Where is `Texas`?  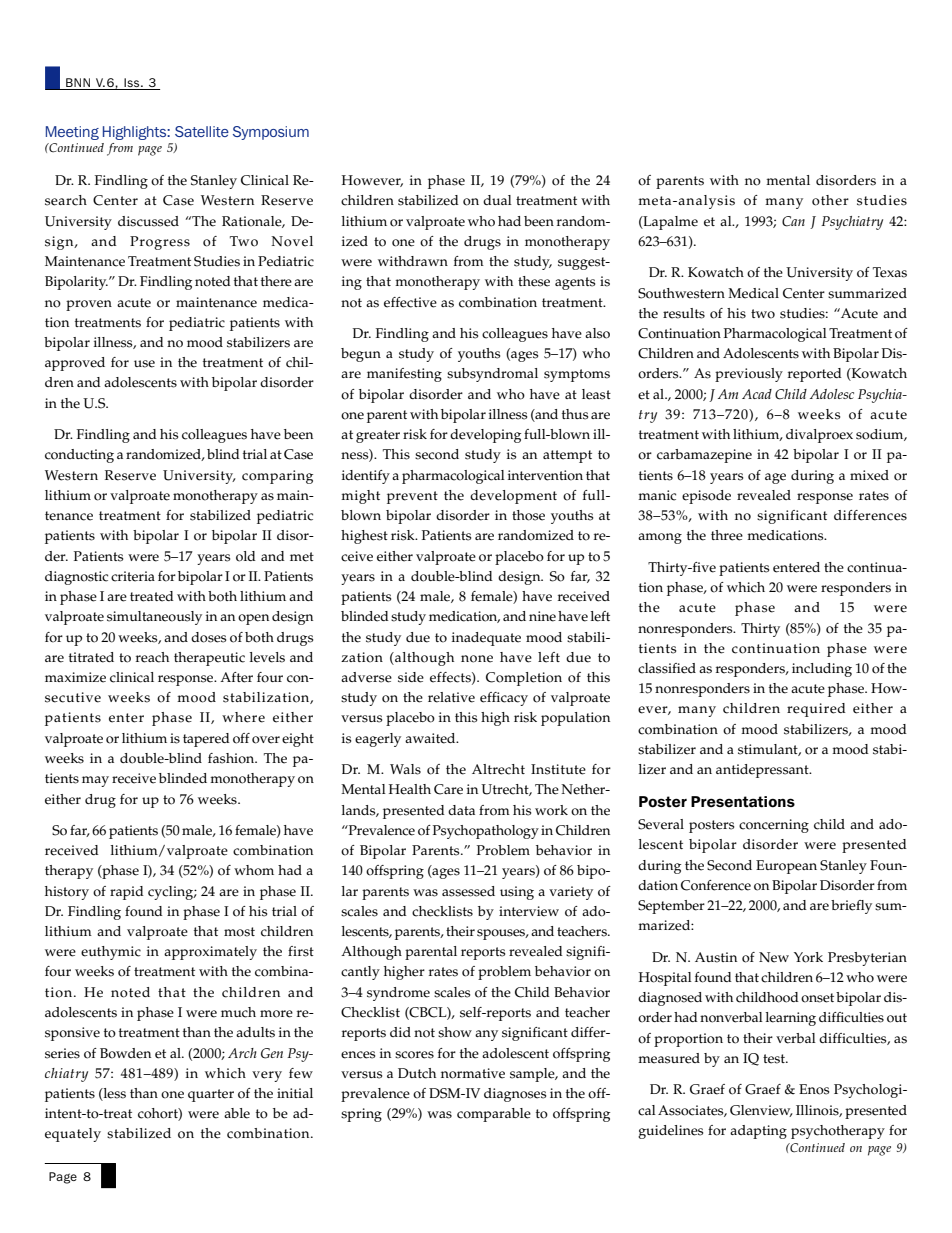 Texas is located at coordinates (890, 272).
